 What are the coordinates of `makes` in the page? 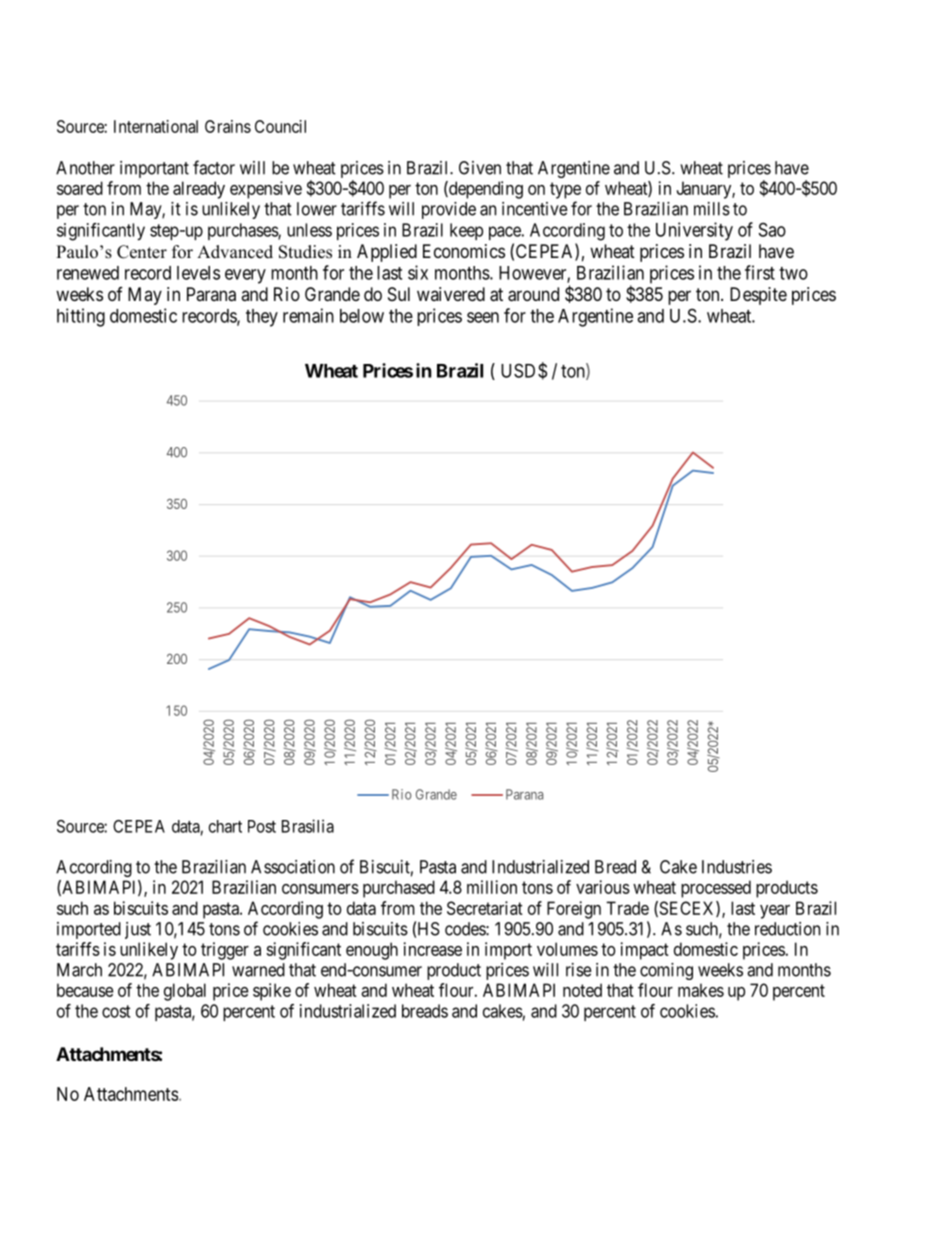 It's located at (701, 990).
